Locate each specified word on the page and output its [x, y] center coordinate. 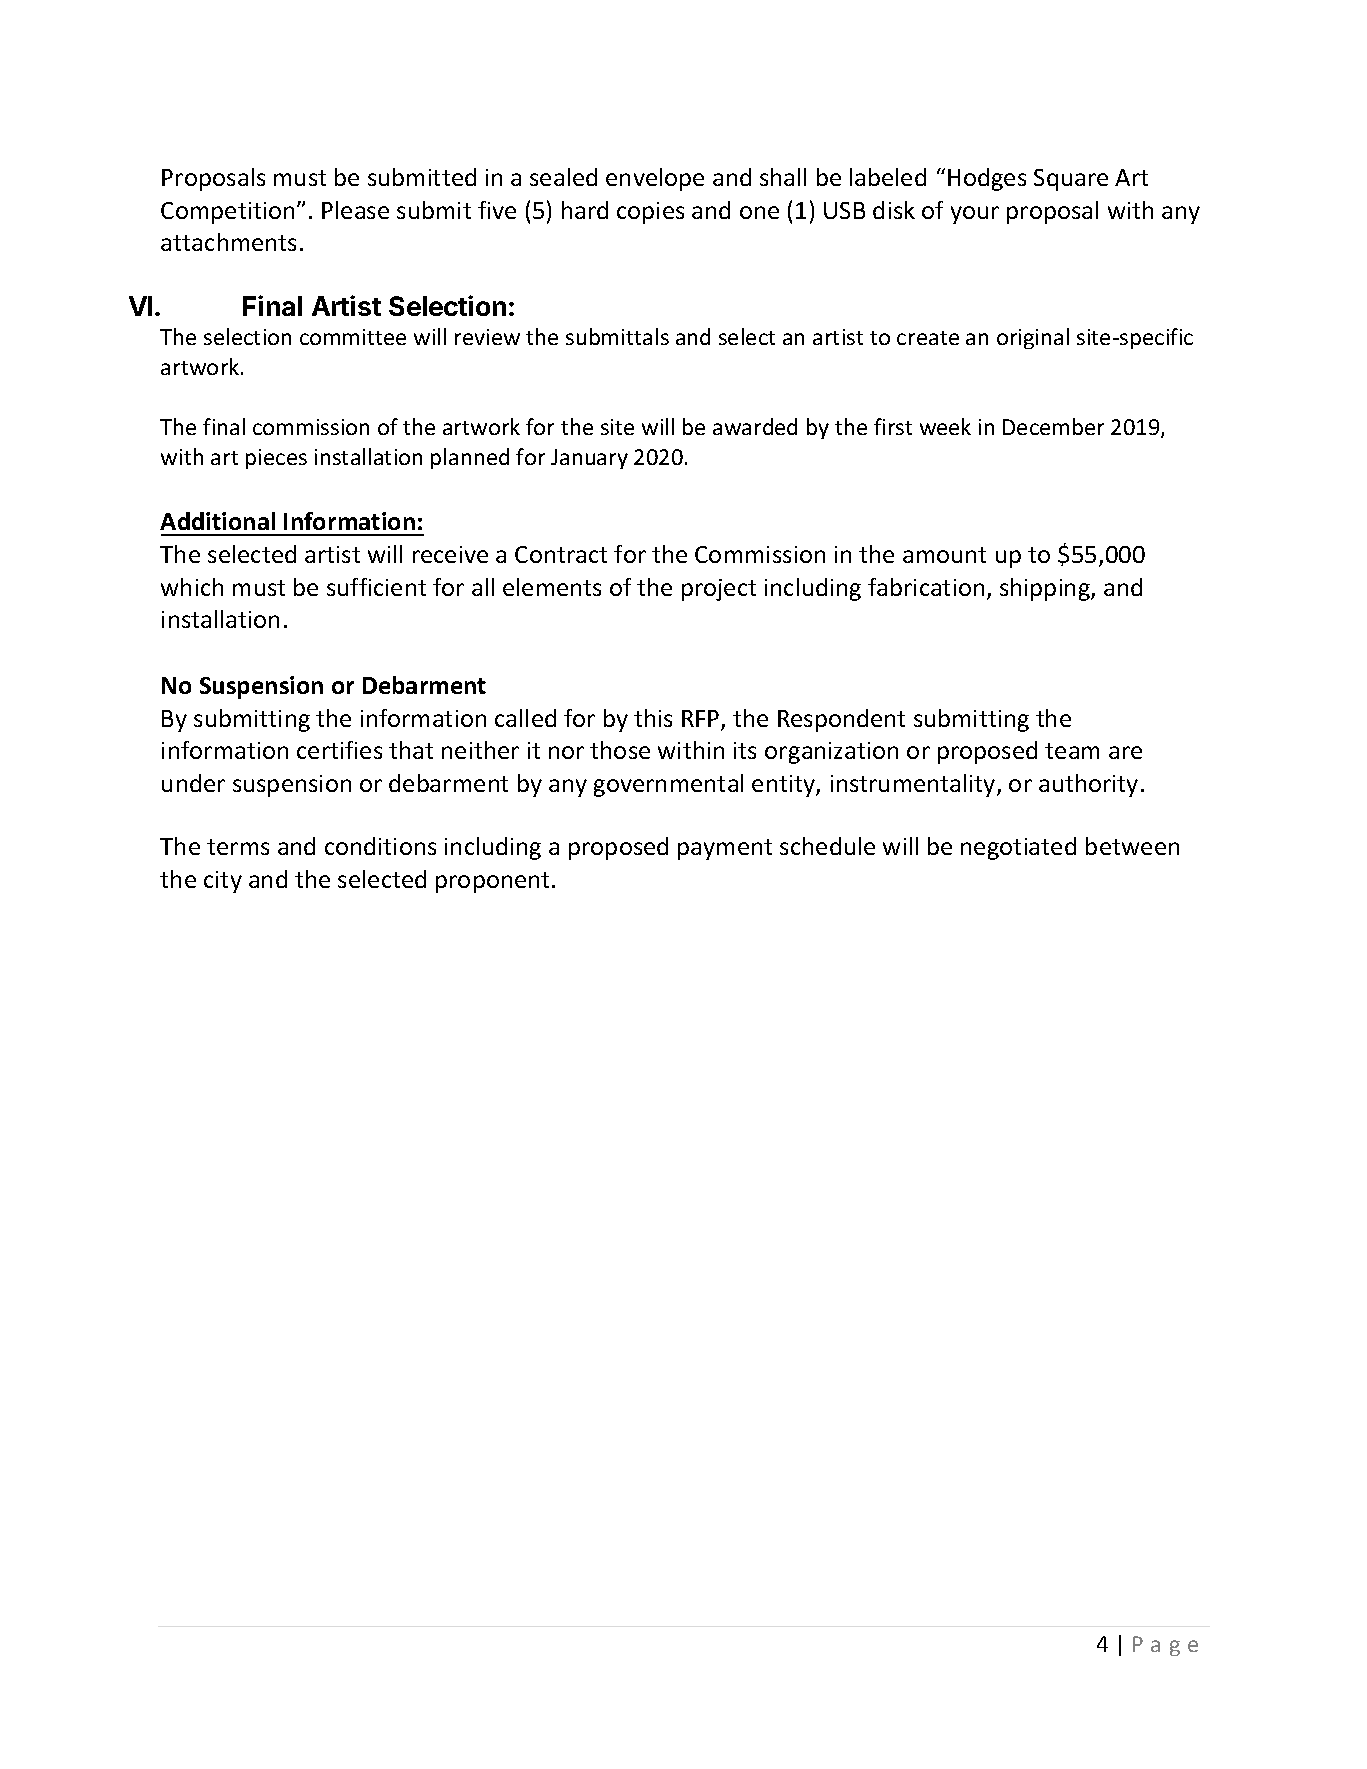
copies [650, 213]
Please [355, 210]
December [1053, 426]
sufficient [376, 587]
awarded [755, 426]
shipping [1046, 589]
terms [238, 847]
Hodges [987, 179]
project [719, 590]
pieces [276, 459]
